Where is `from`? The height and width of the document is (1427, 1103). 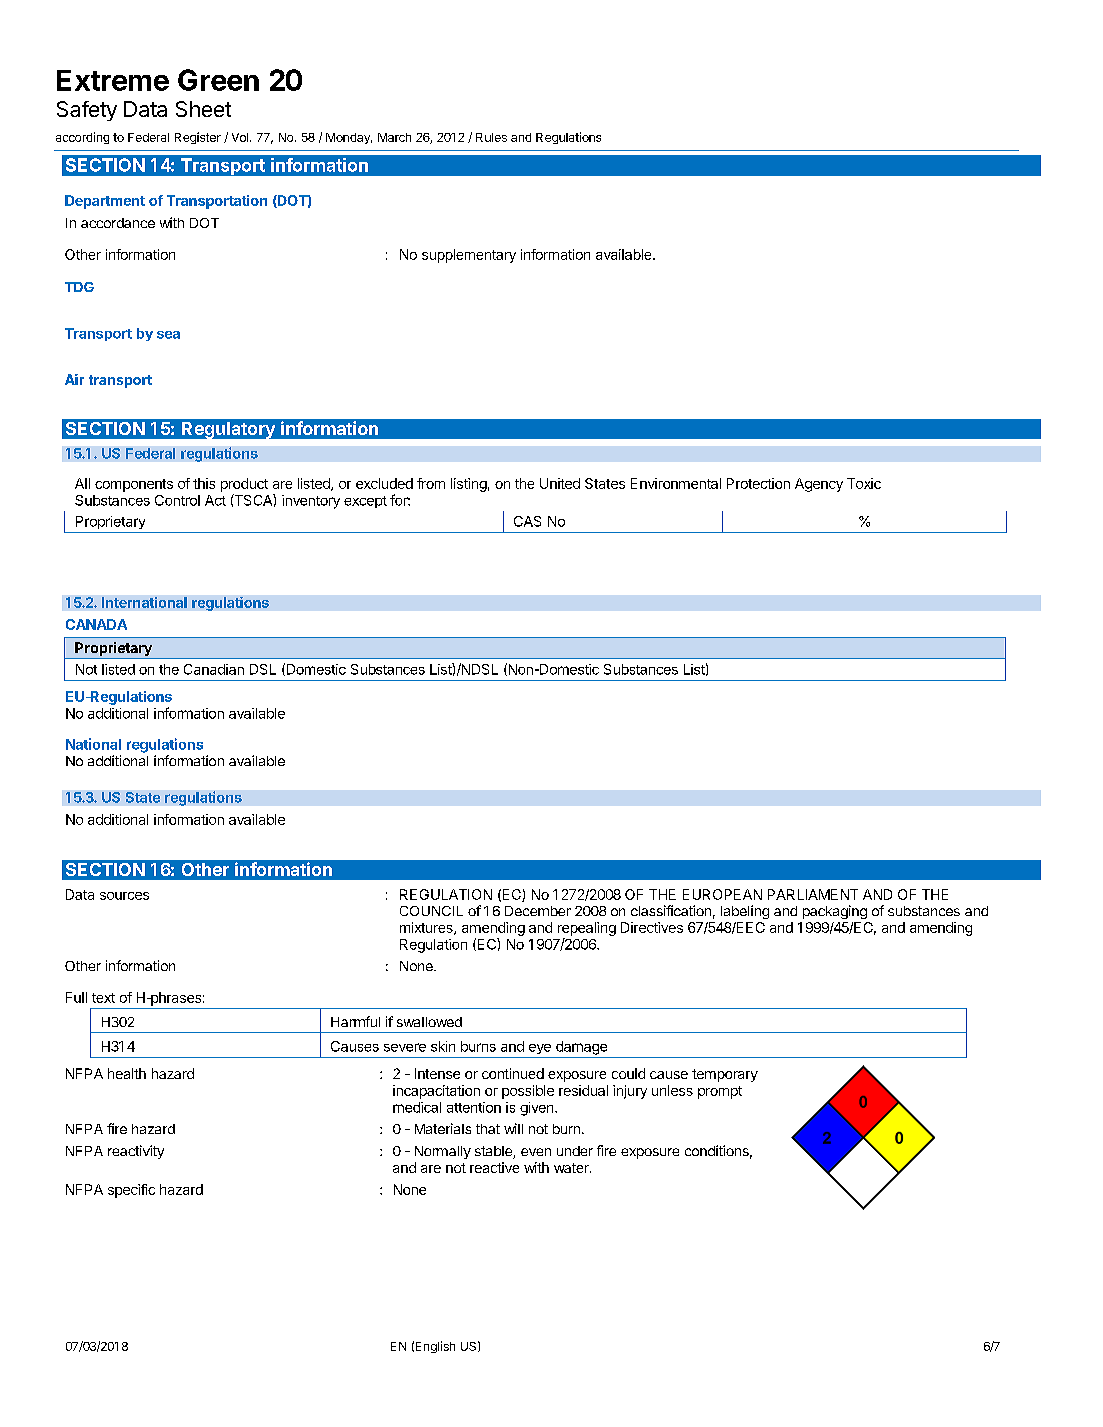
from is located at coordinates (431, 483).
